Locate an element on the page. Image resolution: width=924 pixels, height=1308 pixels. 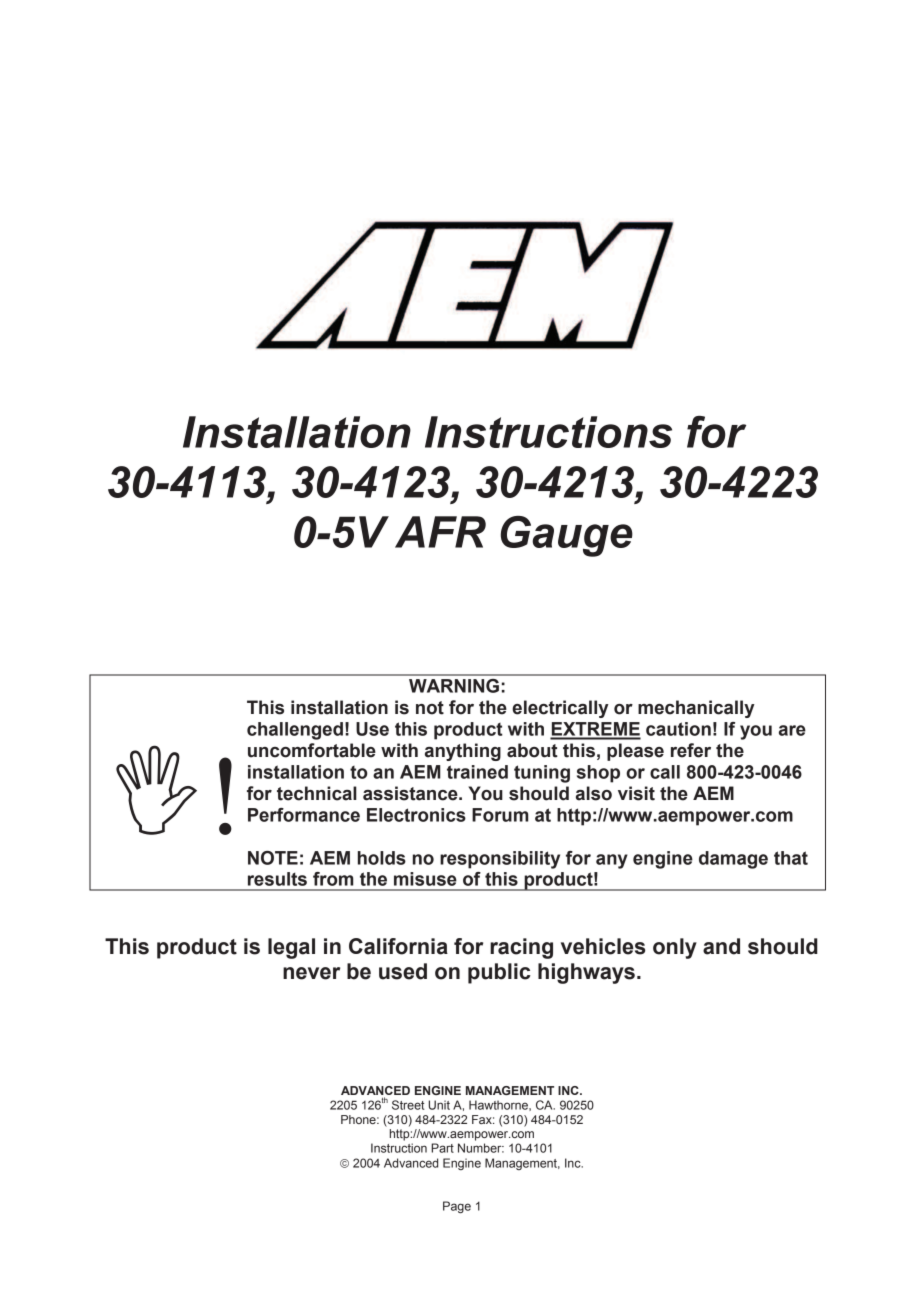
uncomfortable is located at coordinates (312, 750).
